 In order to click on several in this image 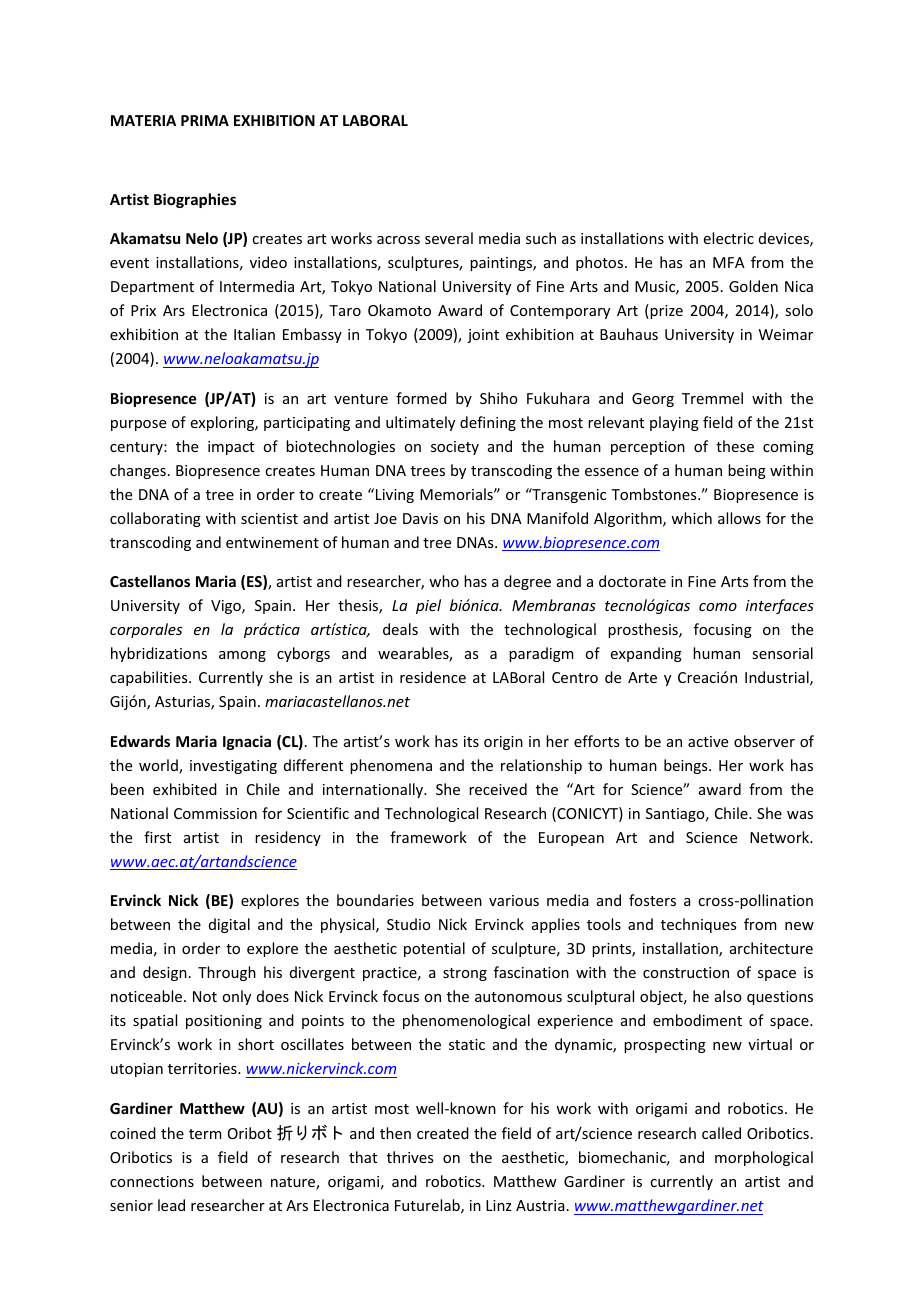, I will do `click(449, 238)`.
